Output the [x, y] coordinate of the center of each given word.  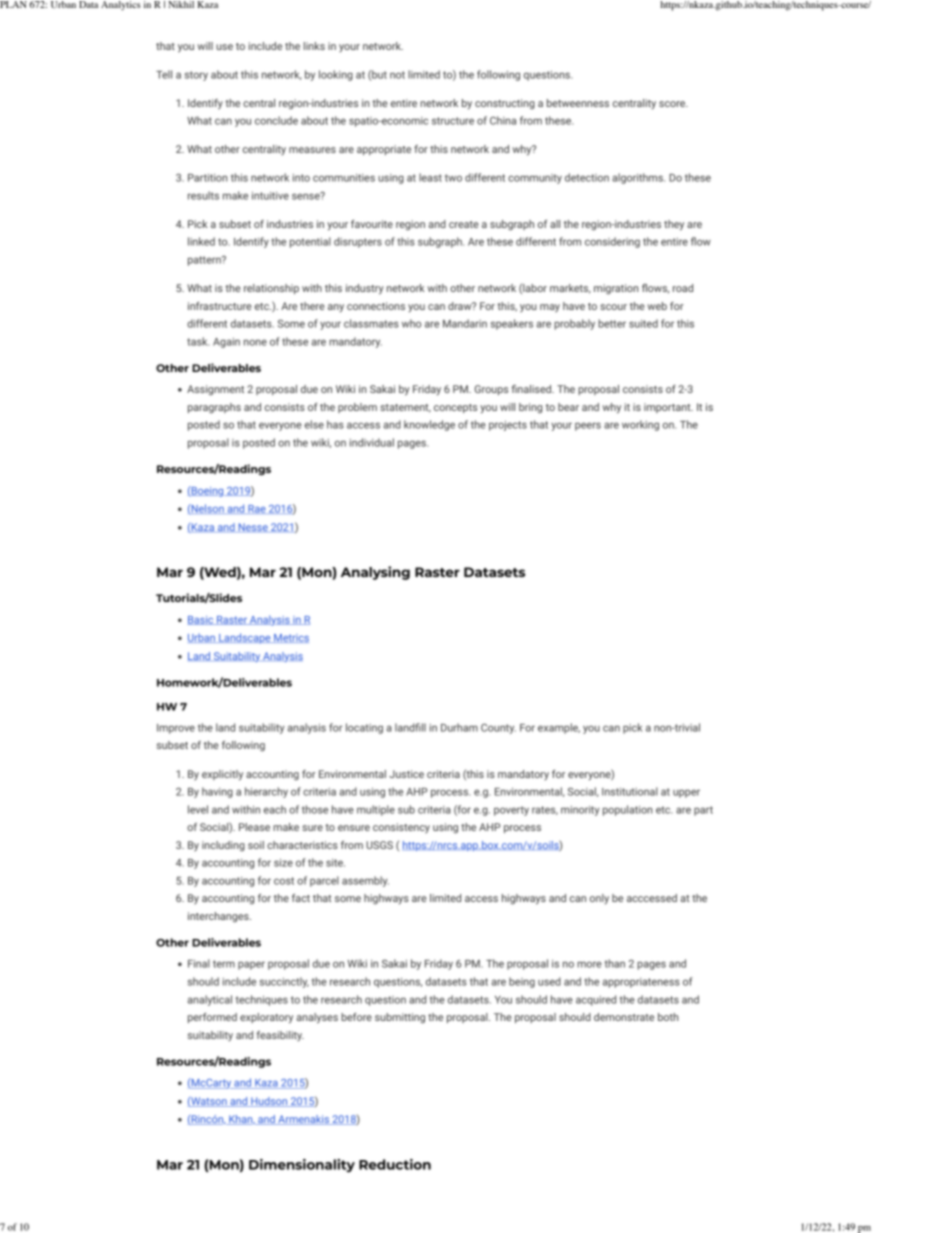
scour [613, 307]
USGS [379, 845]
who [411, 323]
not [397, 75]
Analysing [375, 573]
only [599, 899]
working [640, 425]
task [198, 341]
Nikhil [181, 4]
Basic [201, 620]
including [223, 846]
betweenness [578, 103]
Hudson [269, 1102]
